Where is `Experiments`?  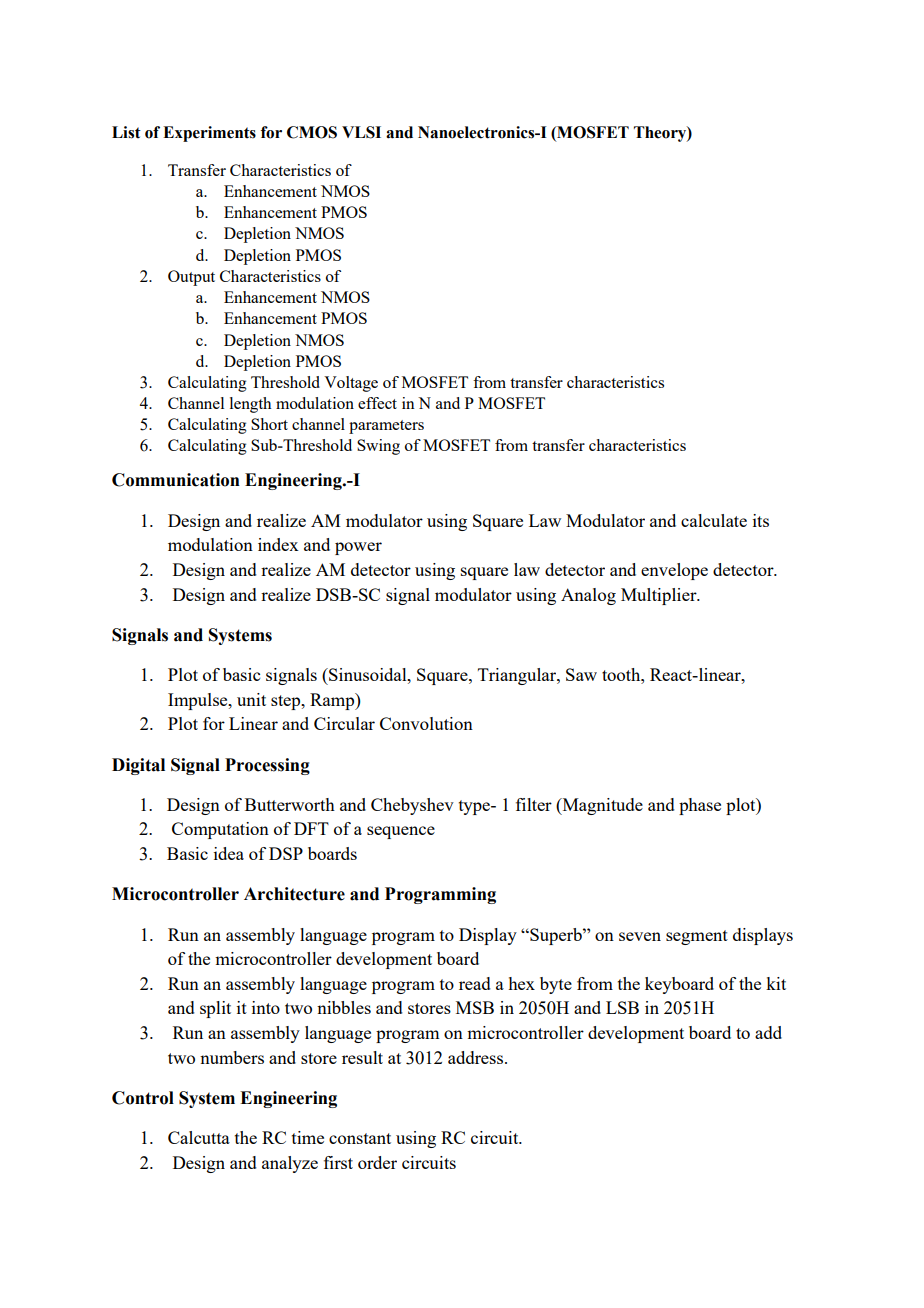 Experiments is located at coordinates (209, 134).
